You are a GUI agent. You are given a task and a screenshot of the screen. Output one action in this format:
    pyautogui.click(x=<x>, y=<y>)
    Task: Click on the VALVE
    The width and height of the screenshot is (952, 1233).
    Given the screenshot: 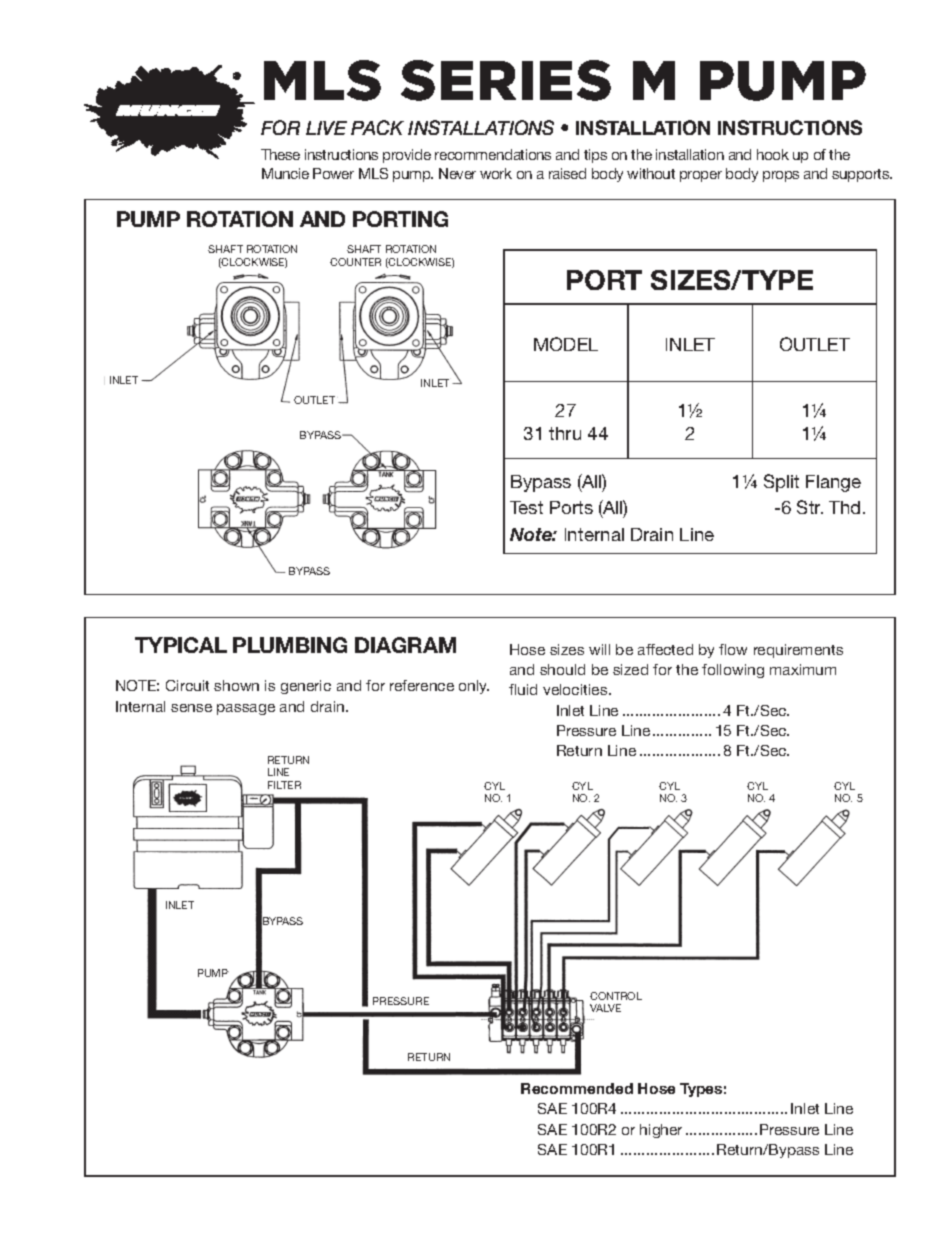 What is the action you would take?
    pyautogui.click(x=605, y=1008)
